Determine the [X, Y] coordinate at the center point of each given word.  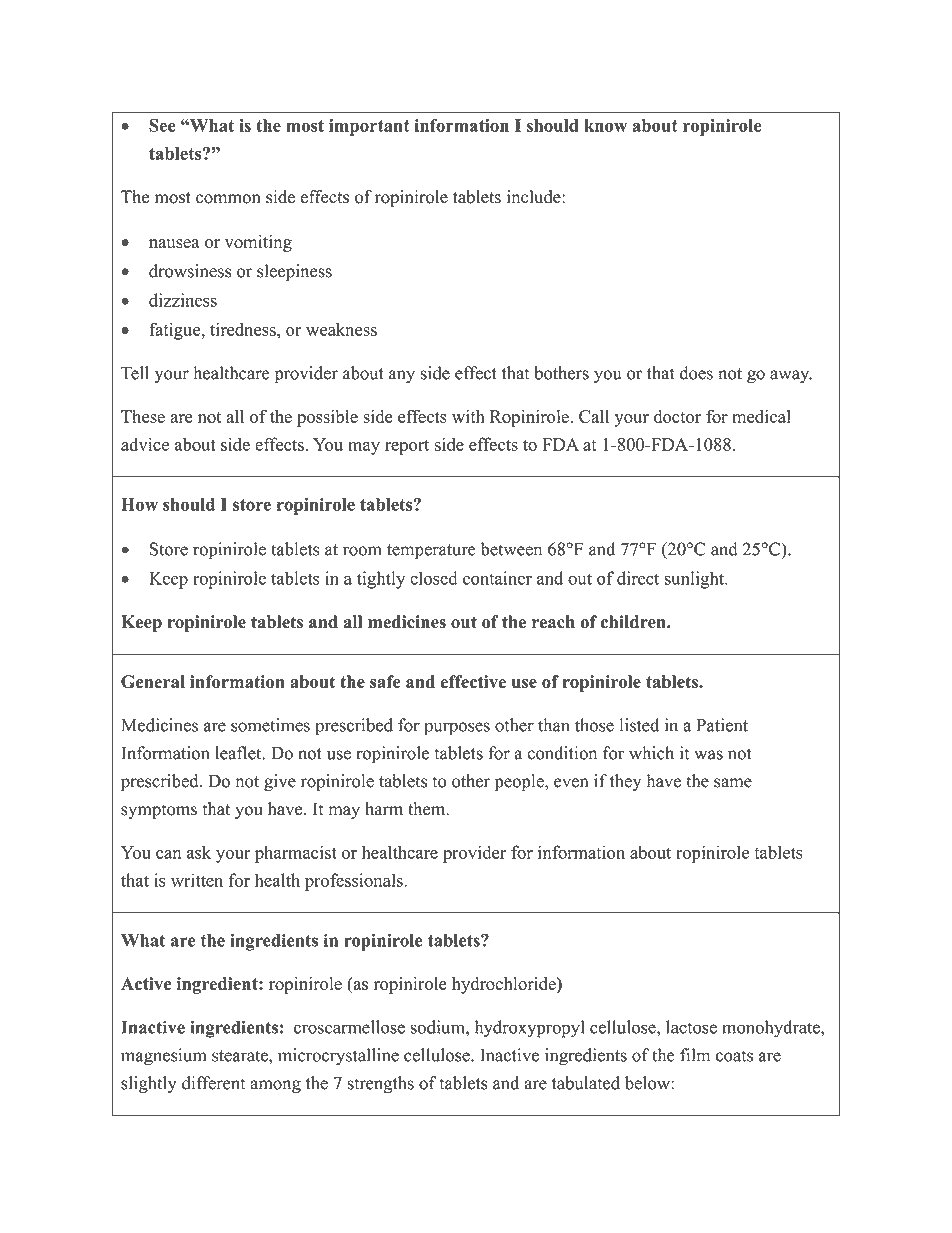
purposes [457, 729]
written [197, 880]
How [139, 504]
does [696, 373]
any [402, 376]
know [605, 125]
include [535, 197]
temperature [431, 552]
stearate [241, 1056]
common [228, 199]
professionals [355, 882]
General [153, 682]
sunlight [695, 580]
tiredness [244, 329]
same [733, 783]
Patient [722, 725]
